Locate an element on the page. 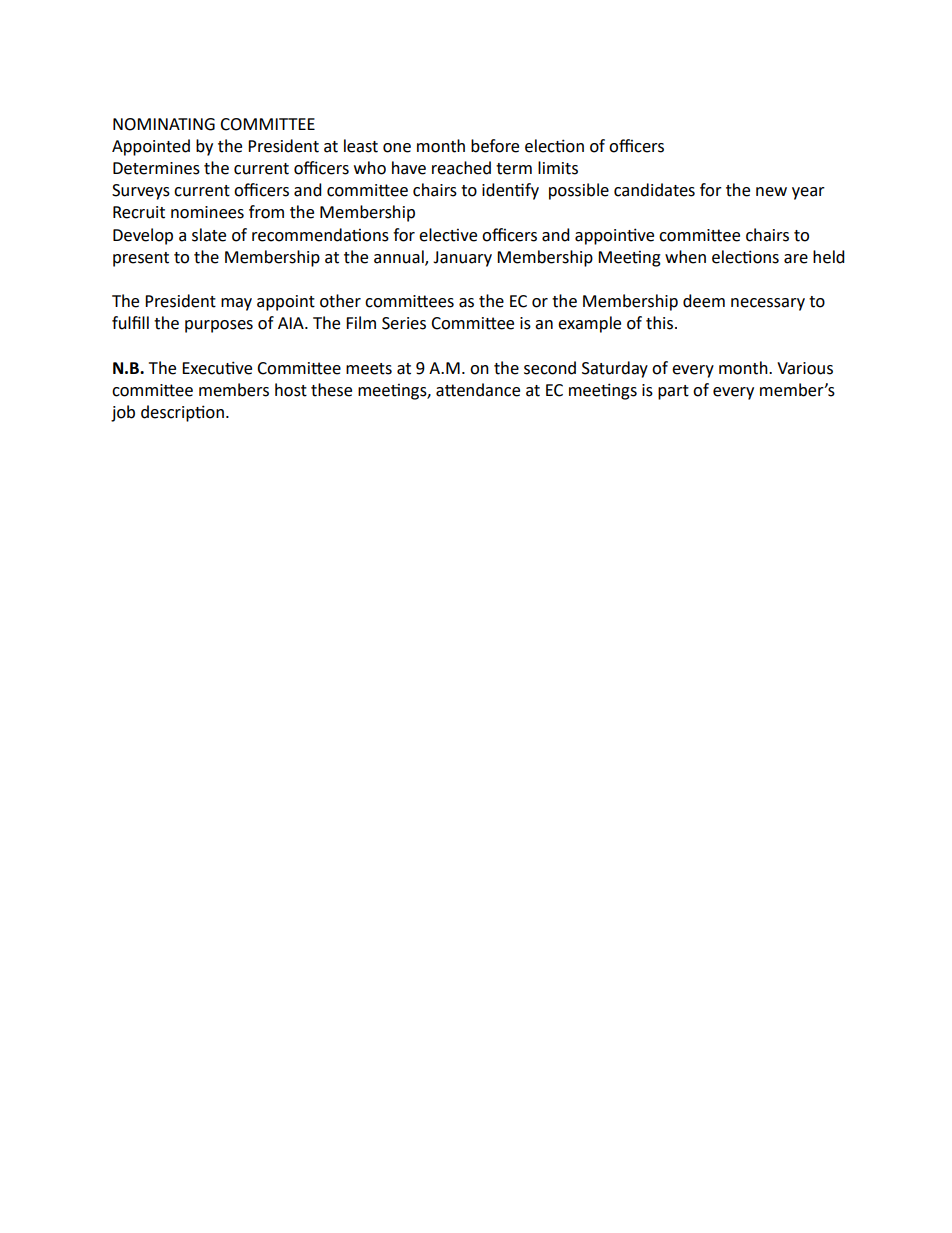 The width and height of the document is (952, 1233). before is located at coordinates (495, 146).
